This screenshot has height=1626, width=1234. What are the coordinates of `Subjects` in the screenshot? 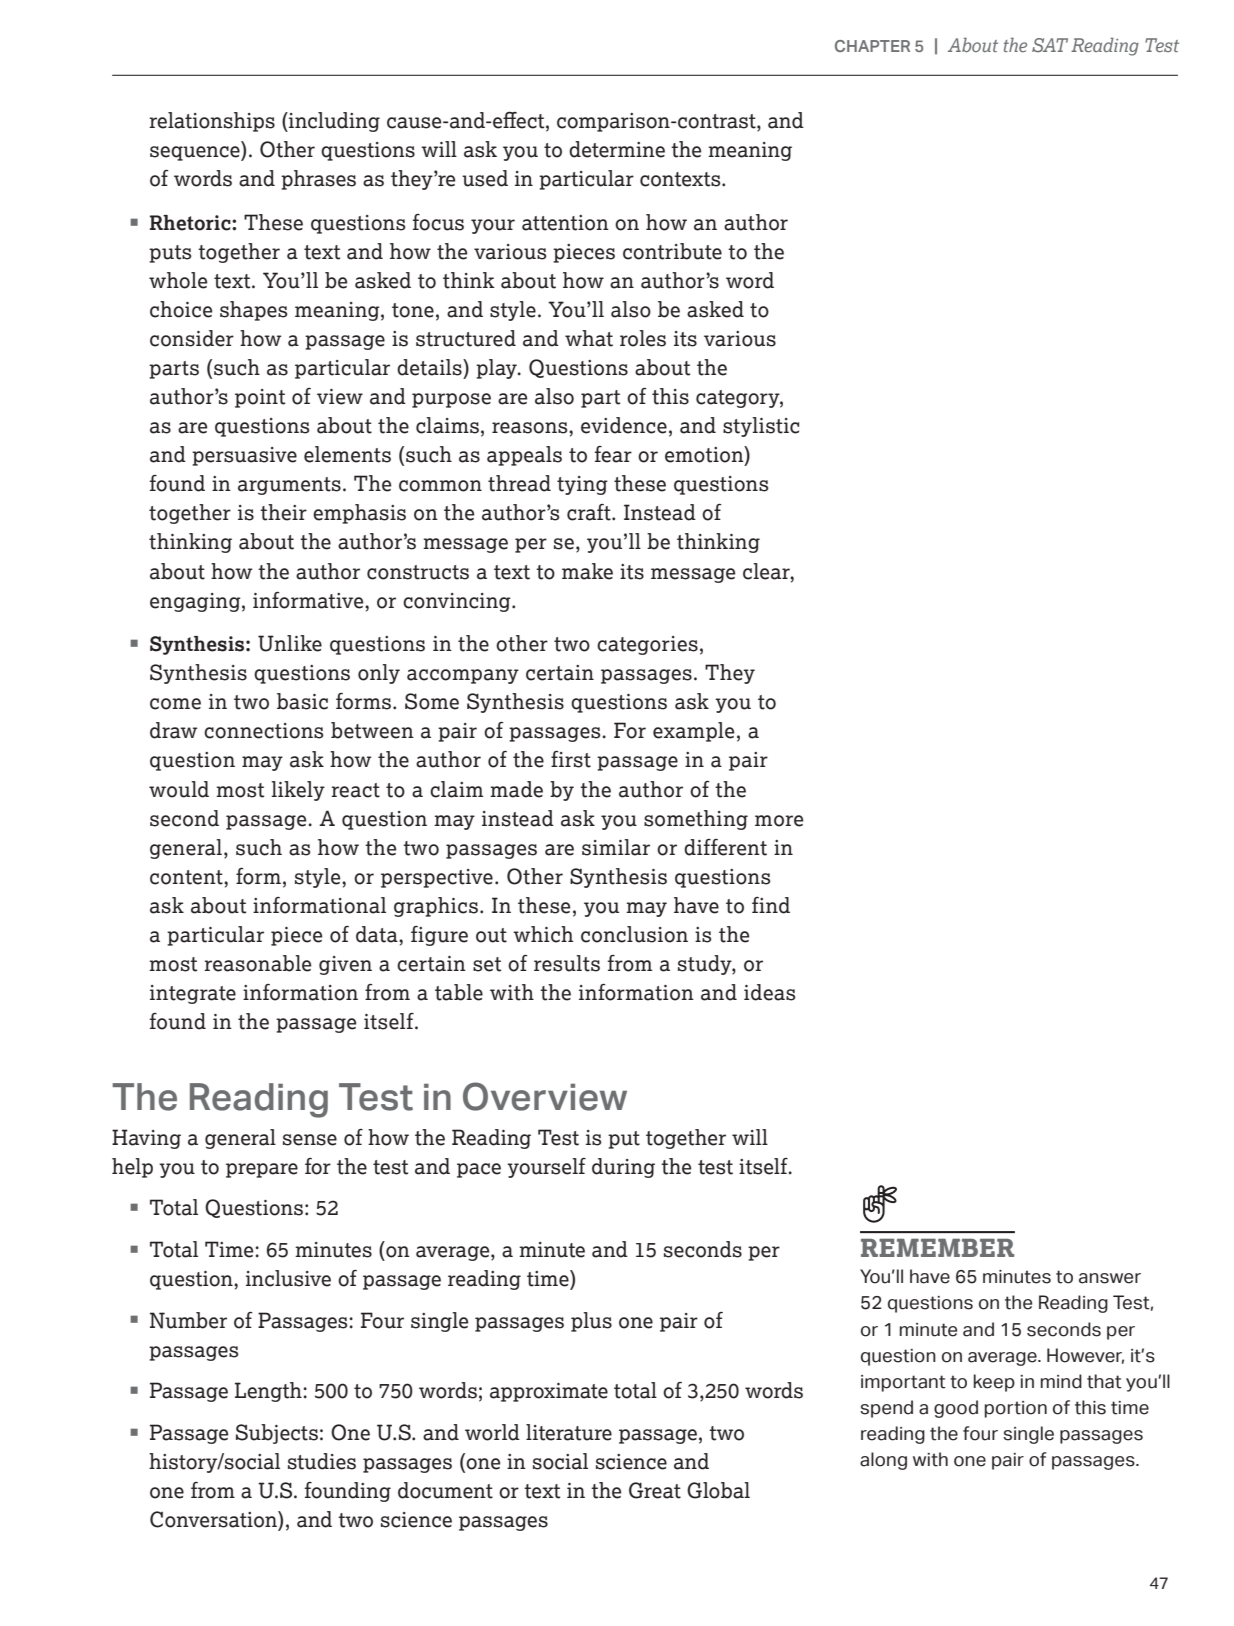 It's located at (277, 1434).
